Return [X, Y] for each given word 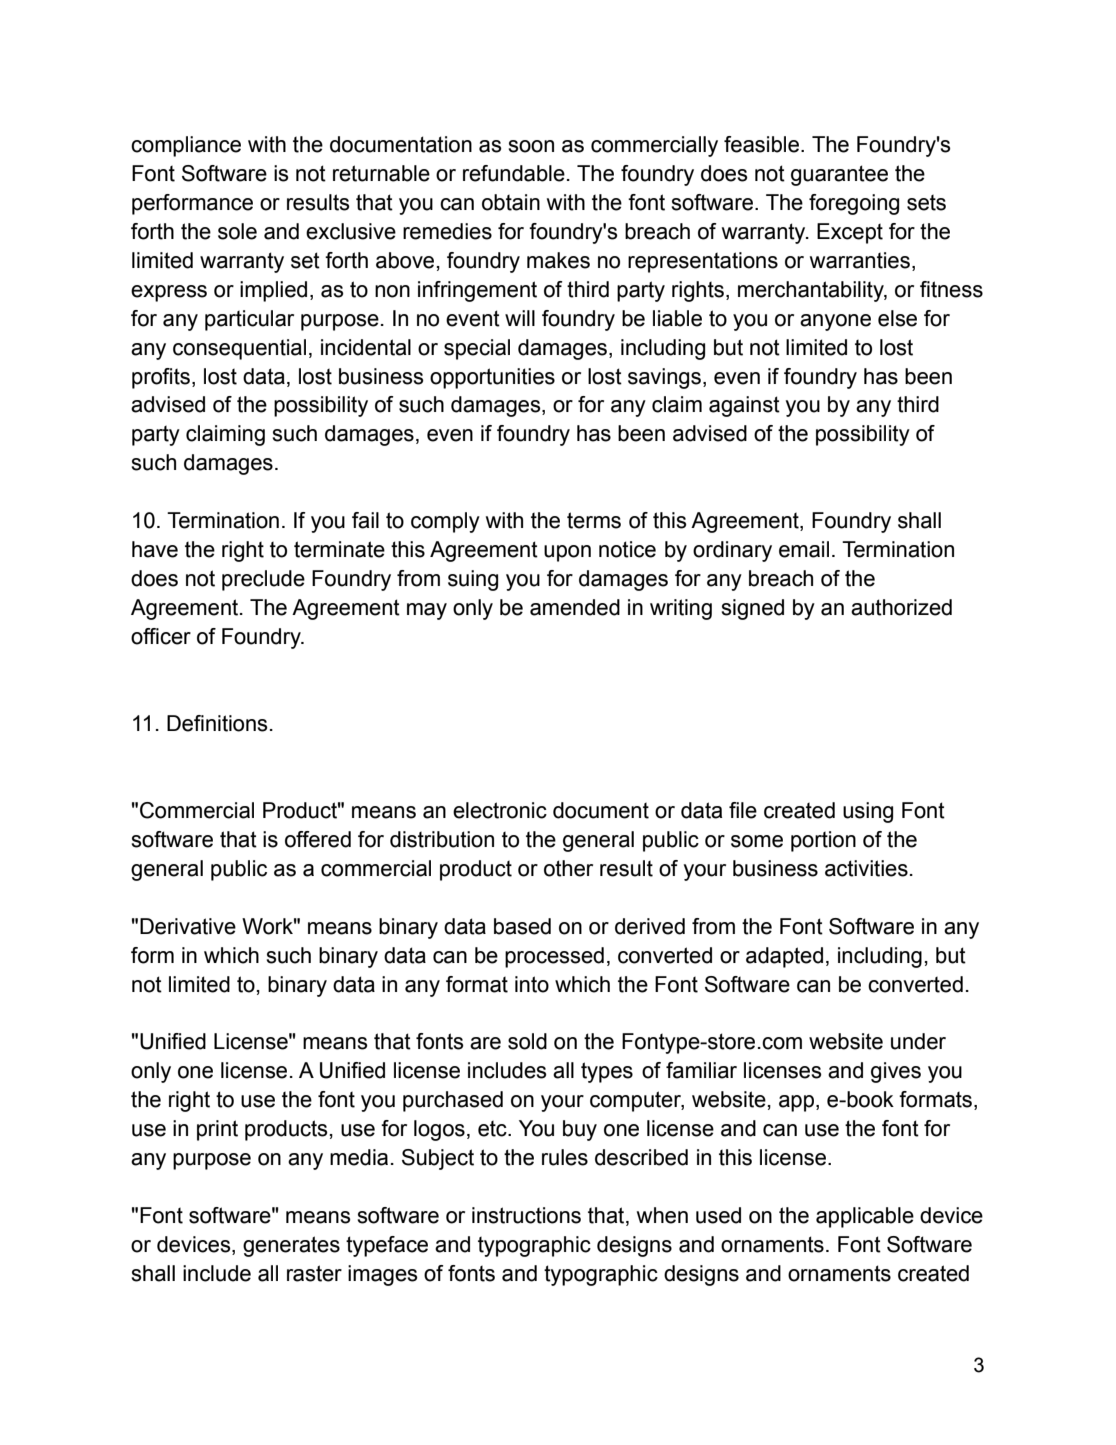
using [868, 812]
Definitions [217, 723]
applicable [865, 1217]
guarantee [839, 175]
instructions [526, 1215]
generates [291, 1246]
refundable [514, 173]
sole [237, 231]
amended [575, 607]
